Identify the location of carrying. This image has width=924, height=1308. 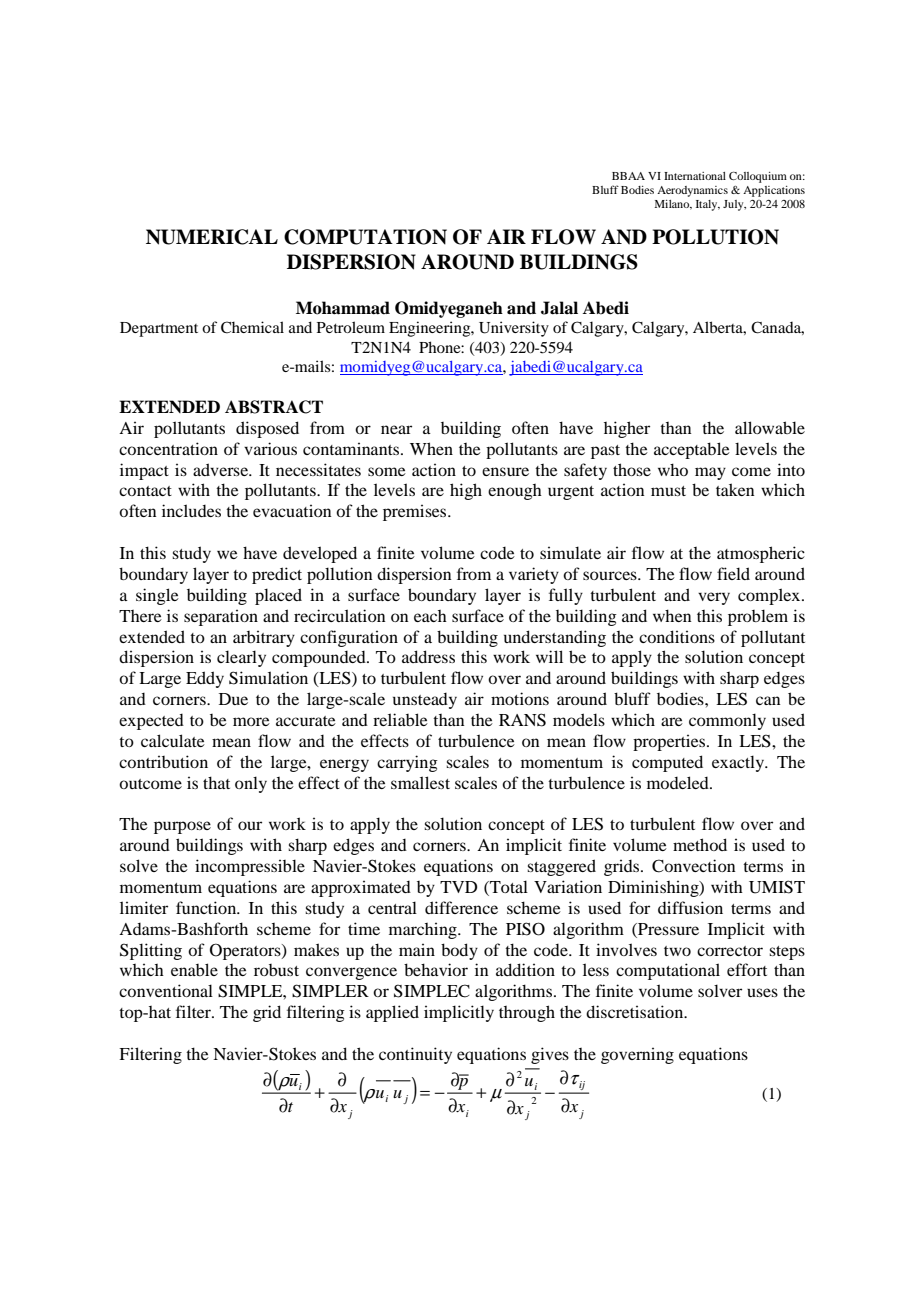
(407, 763).
